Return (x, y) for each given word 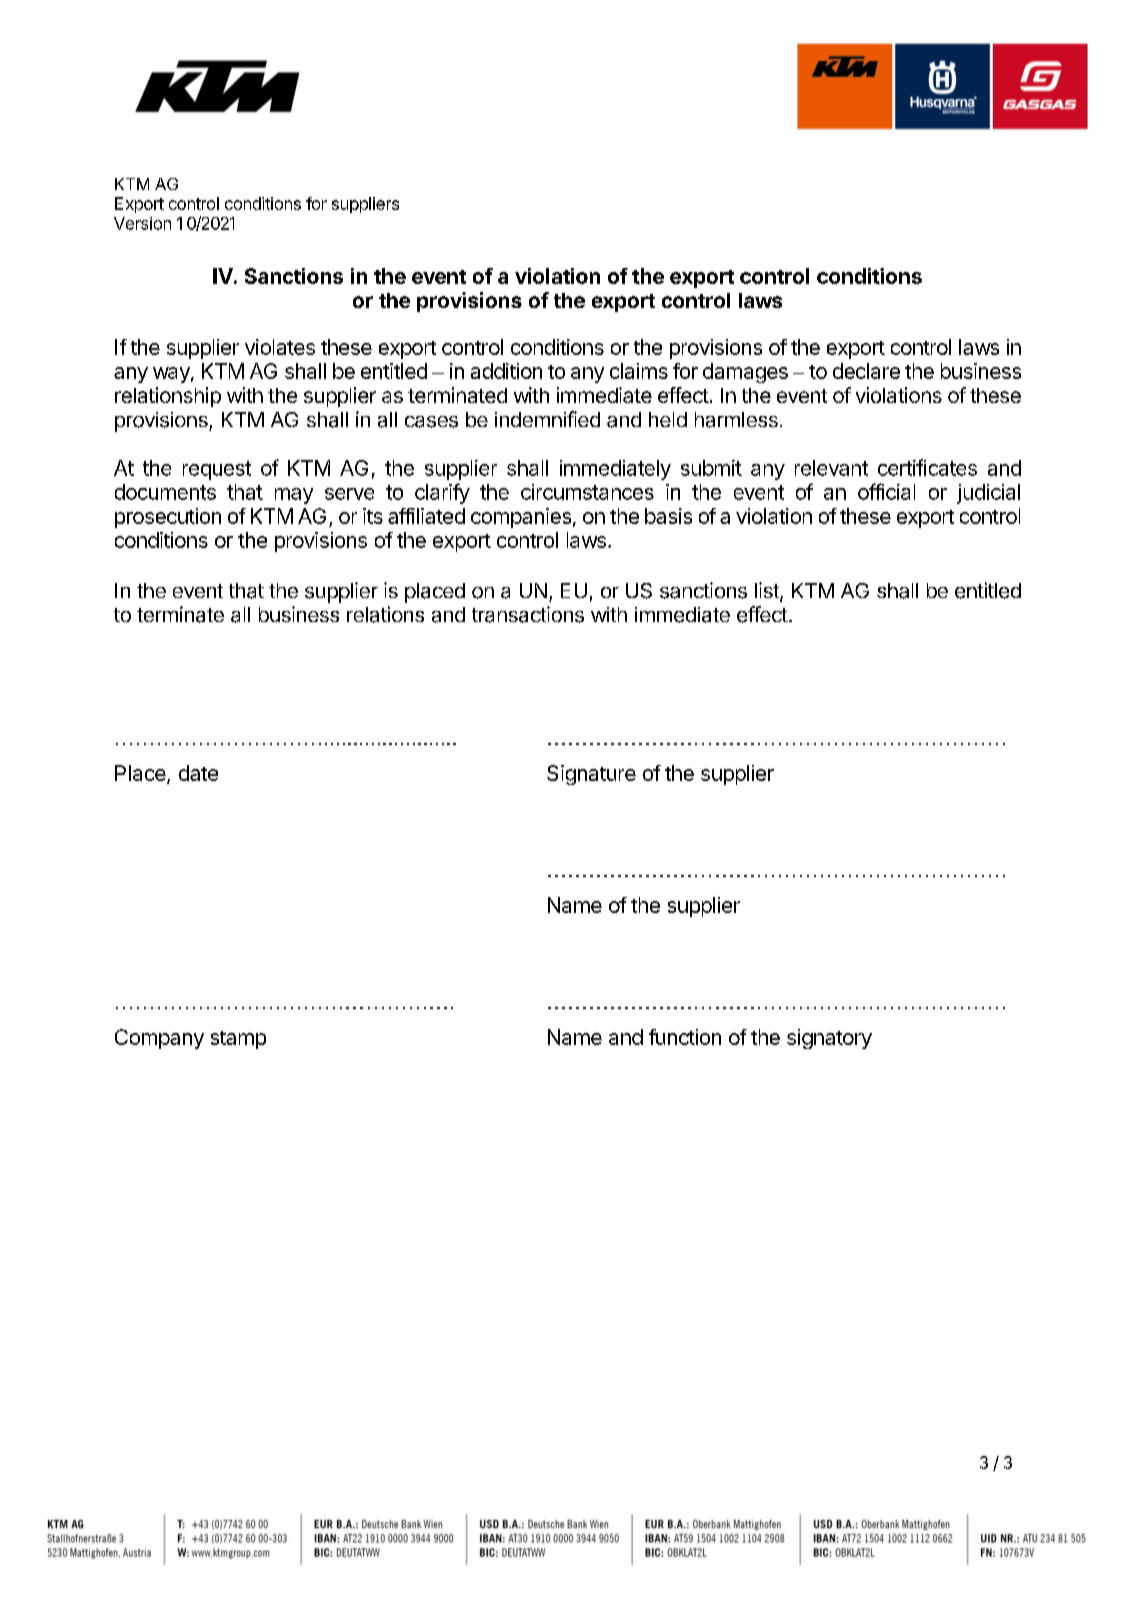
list (768, 591)
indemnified (547, 419)
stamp (238, 1040)
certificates (927, 467)
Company (159, 1039)
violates (280, 347)
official (886, 491)
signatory (829, 1039)
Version (142, 223)
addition (506, 371)
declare (866, 371)
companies (521, 518)
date (198, 773)
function (685, 1037)
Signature (591, 775)
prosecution (168, 518)
